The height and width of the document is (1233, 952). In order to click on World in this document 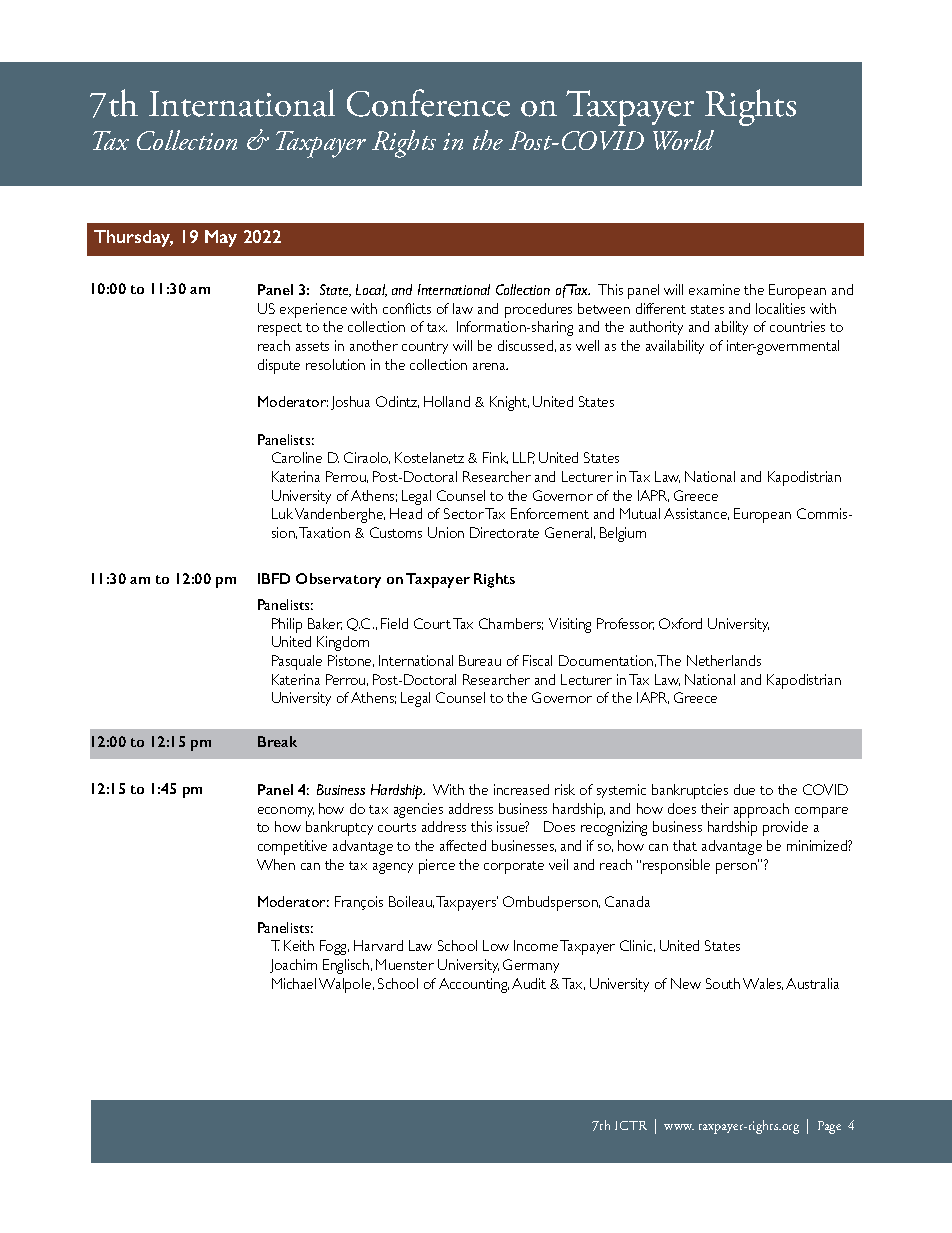, I will do `click(683, 140)`.
